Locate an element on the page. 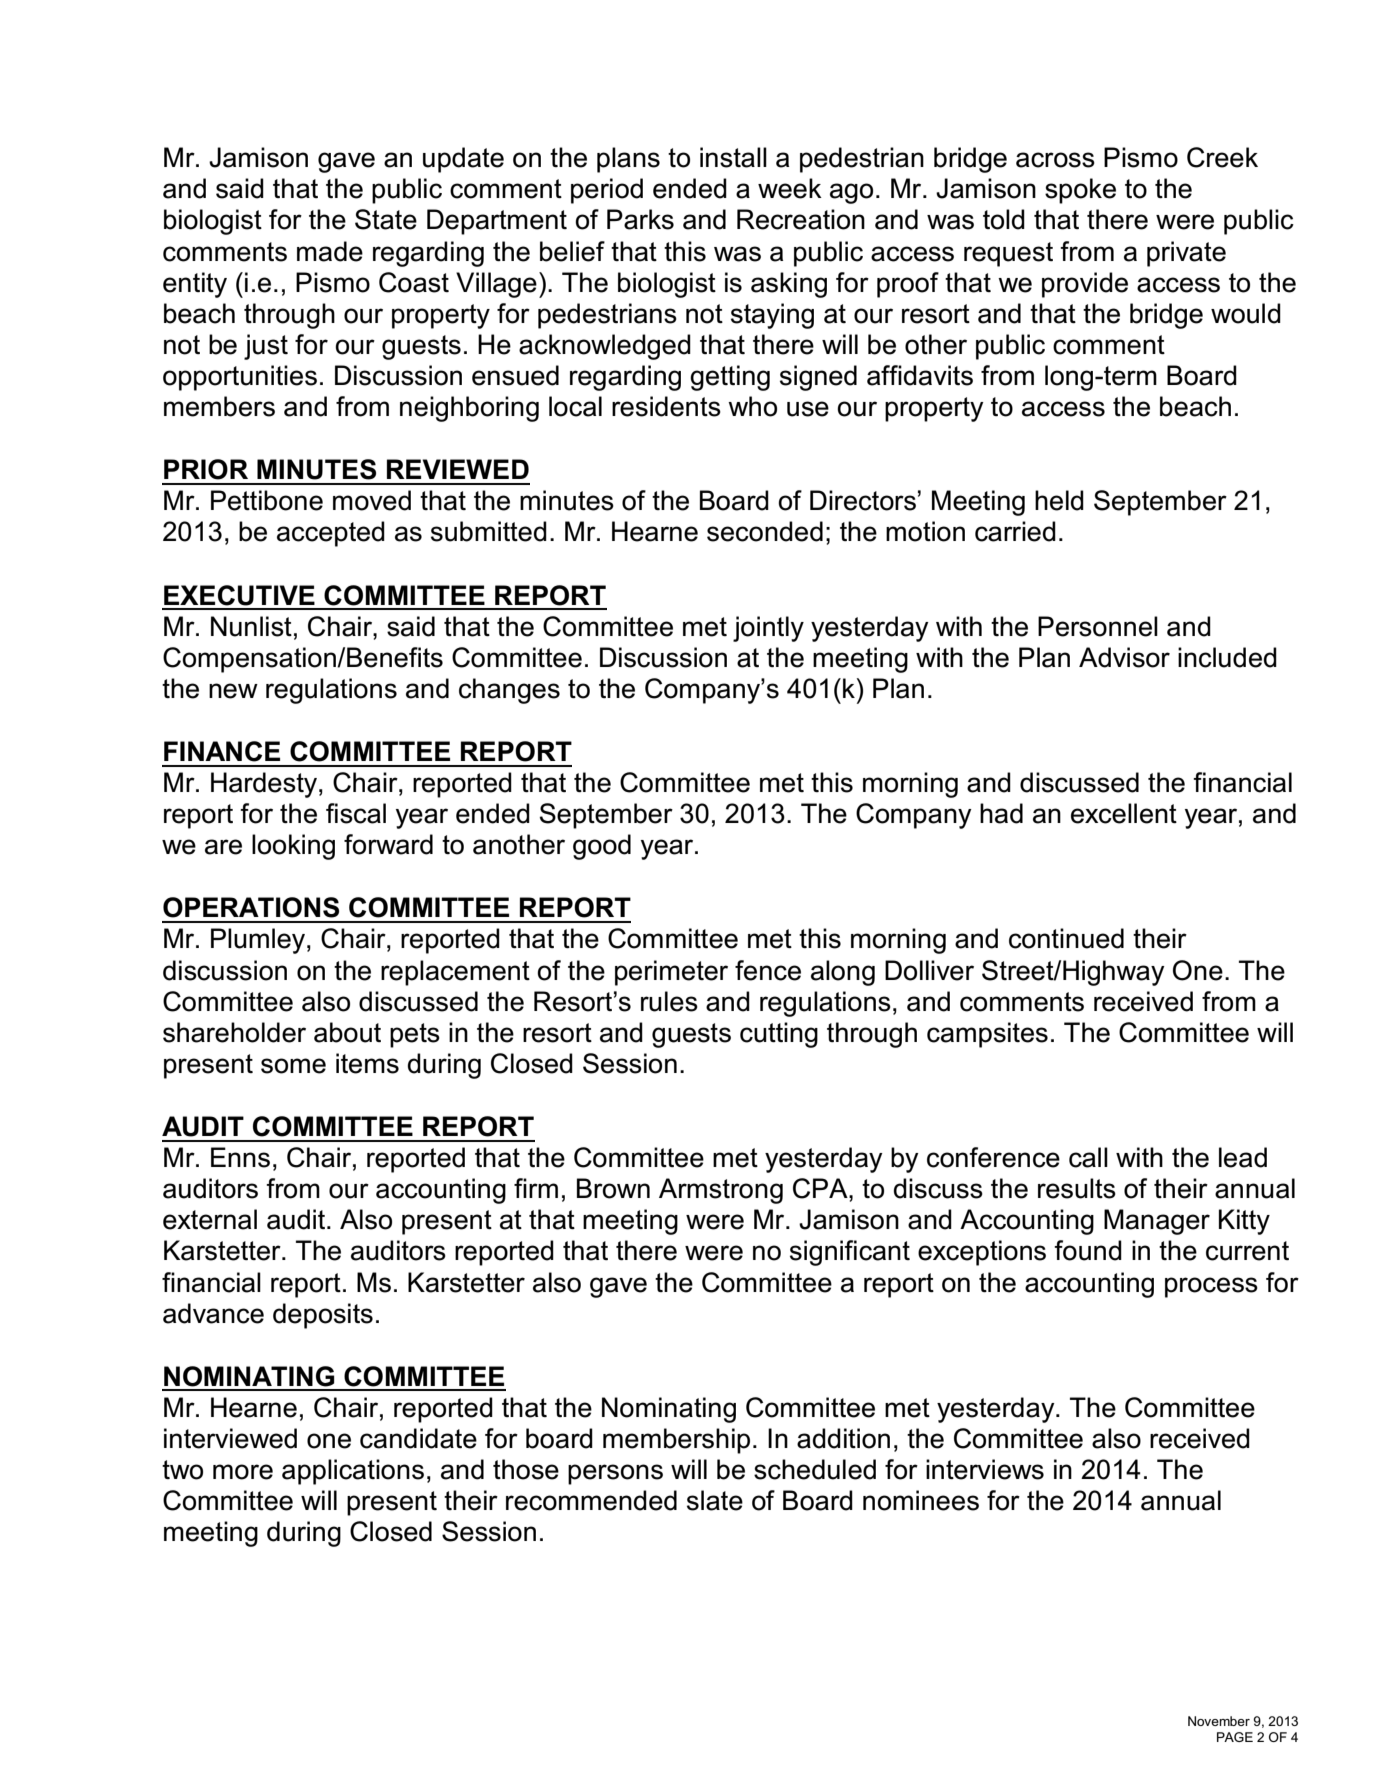 The height and width of the page is (1786, 1380). install is located at coordinates (733, 157).
